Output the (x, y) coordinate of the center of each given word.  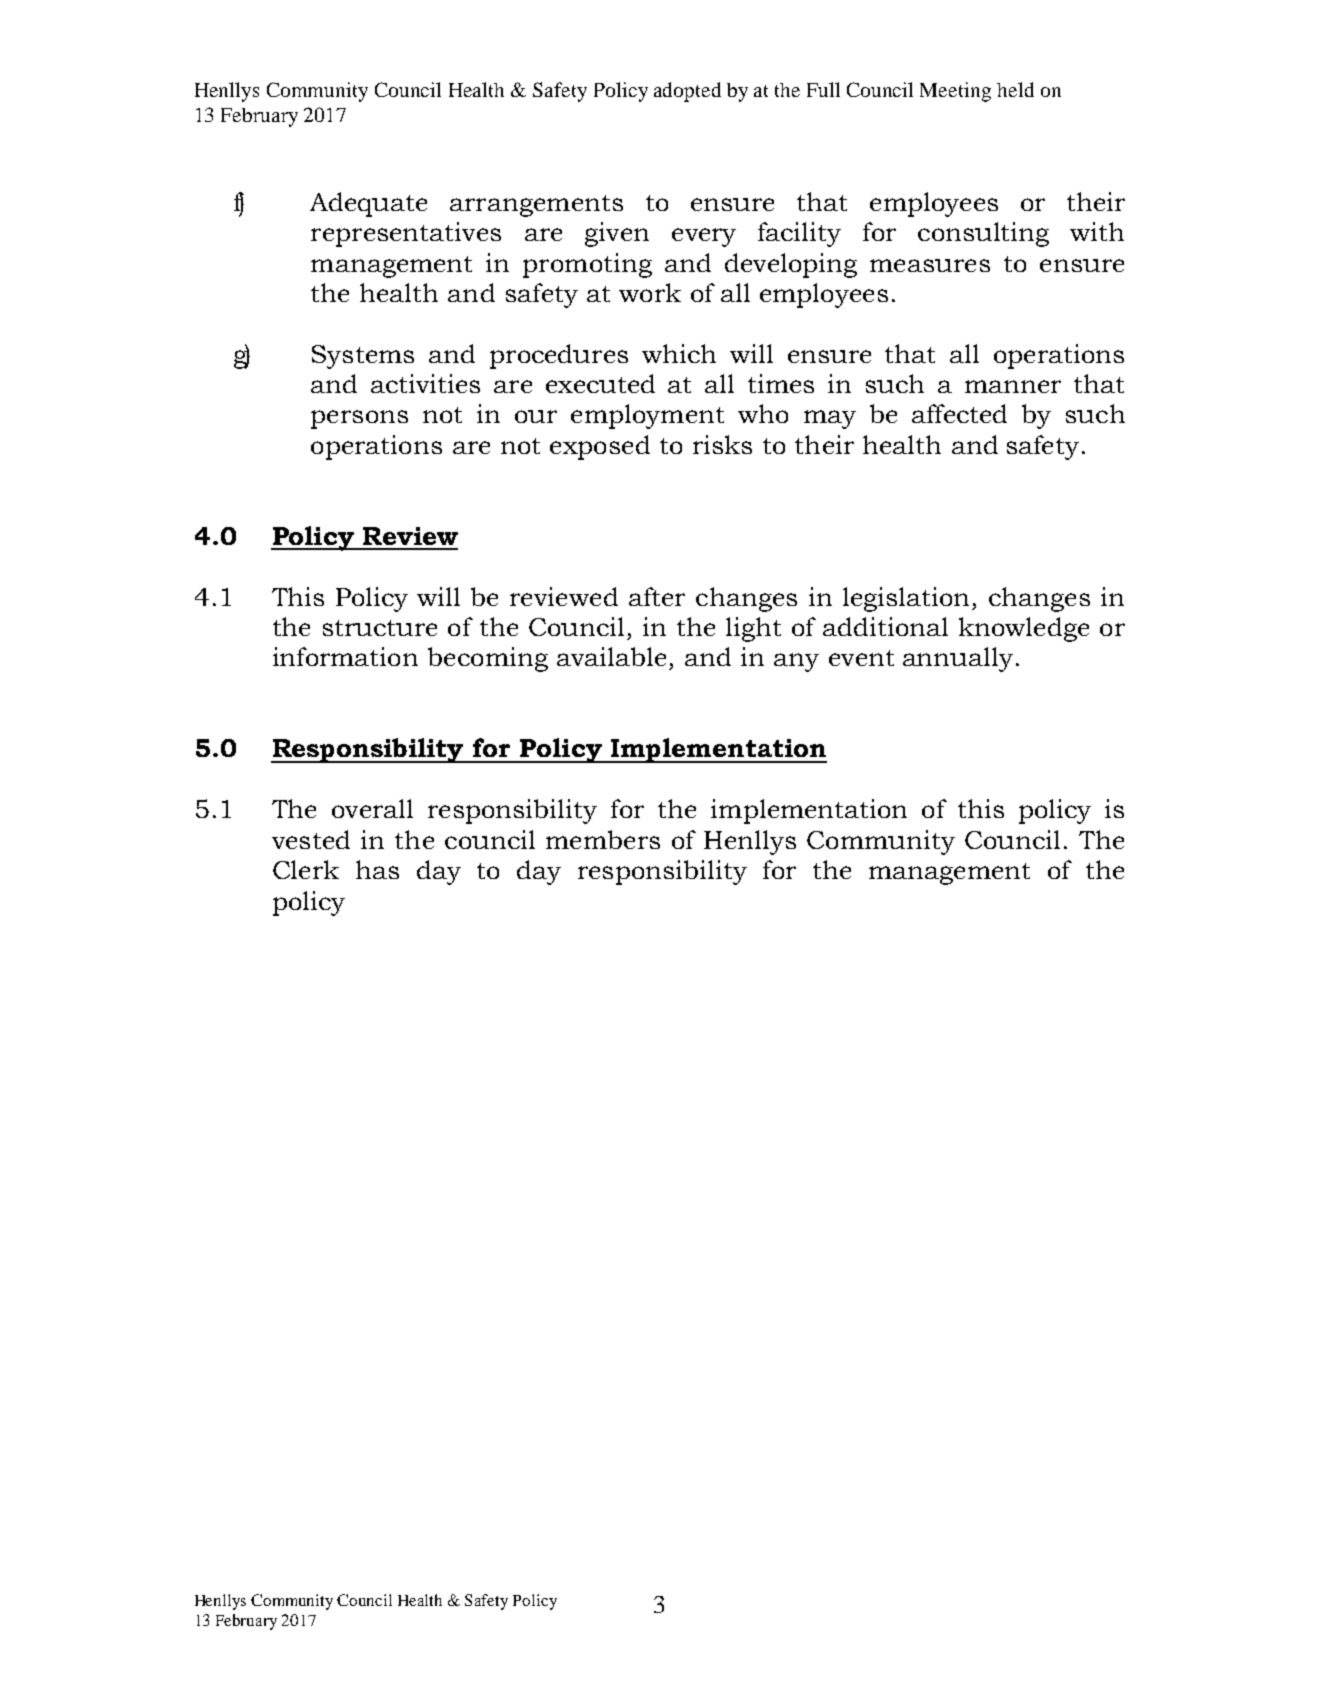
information (345, 656)
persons (359, 419)
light (753, 629)
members (603, 839)
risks (722, 444)
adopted (687, 92)
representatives (406, 234)
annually (958, 659)
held (1015, 89)
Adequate (368, 204)
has (377, 869)
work (650, 292)
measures (930, 265)
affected (959, 413)
